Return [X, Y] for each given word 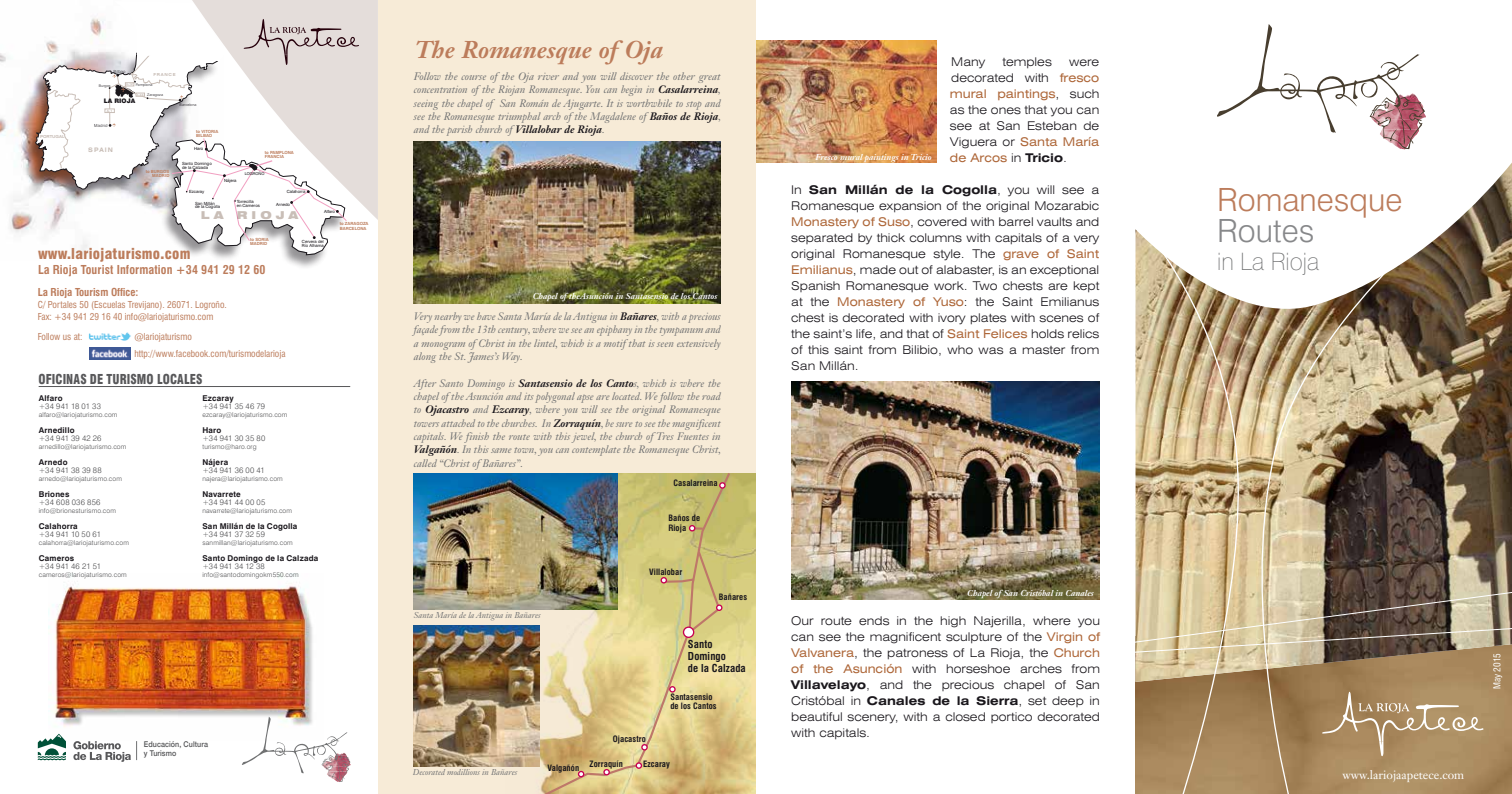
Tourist [97, 269]
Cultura [195, 744]
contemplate [596, 450]
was [990, 351]
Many [968, 63]
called [425, 463]
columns [935, 238]
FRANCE [165, 74]
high [953, 622]
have [486, 316]
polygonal [555, 399]
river [548, 77]
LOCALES [180, 380]
